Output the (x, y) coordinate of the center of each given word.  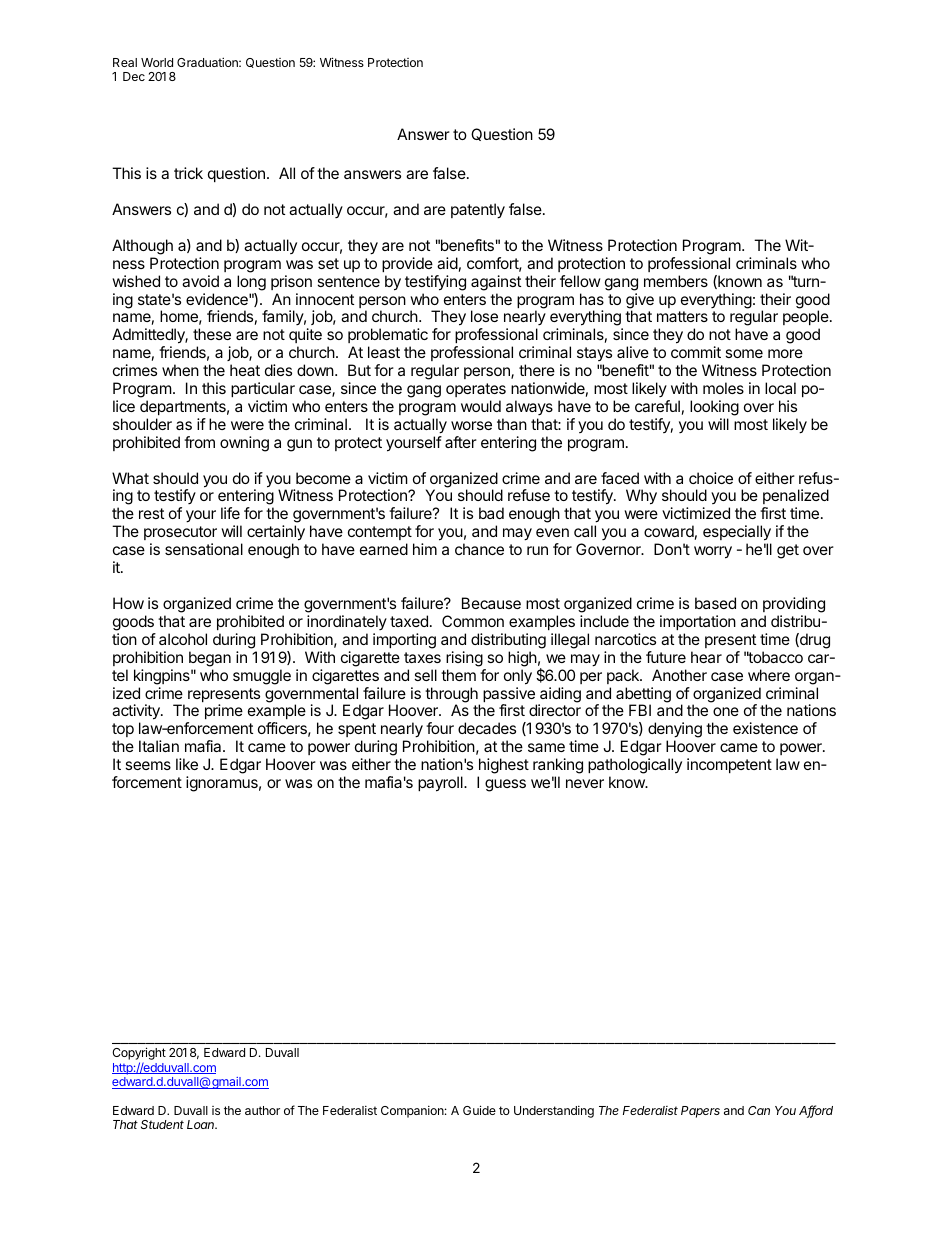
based (715, 603)
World (157, 62)
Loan (202, 1124)
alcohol (183, 639)
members (676, 281)
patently (478, 211)
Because (491, 603)
